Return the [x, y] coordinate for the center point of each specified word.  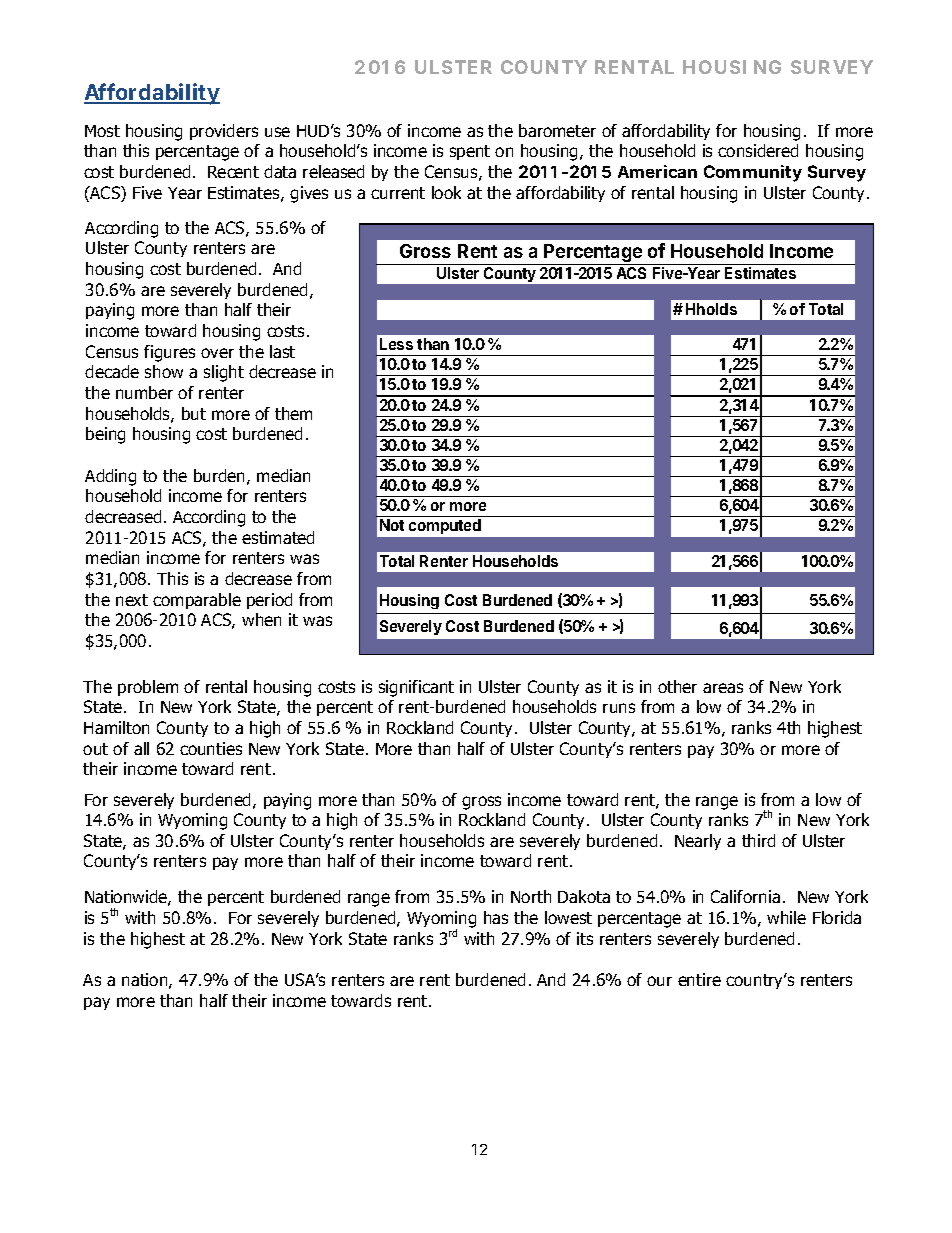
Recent [233, 172]
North [531, 896]
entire [699, 979]
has [496, 917]
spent [470, 152]
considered [758, 150]
